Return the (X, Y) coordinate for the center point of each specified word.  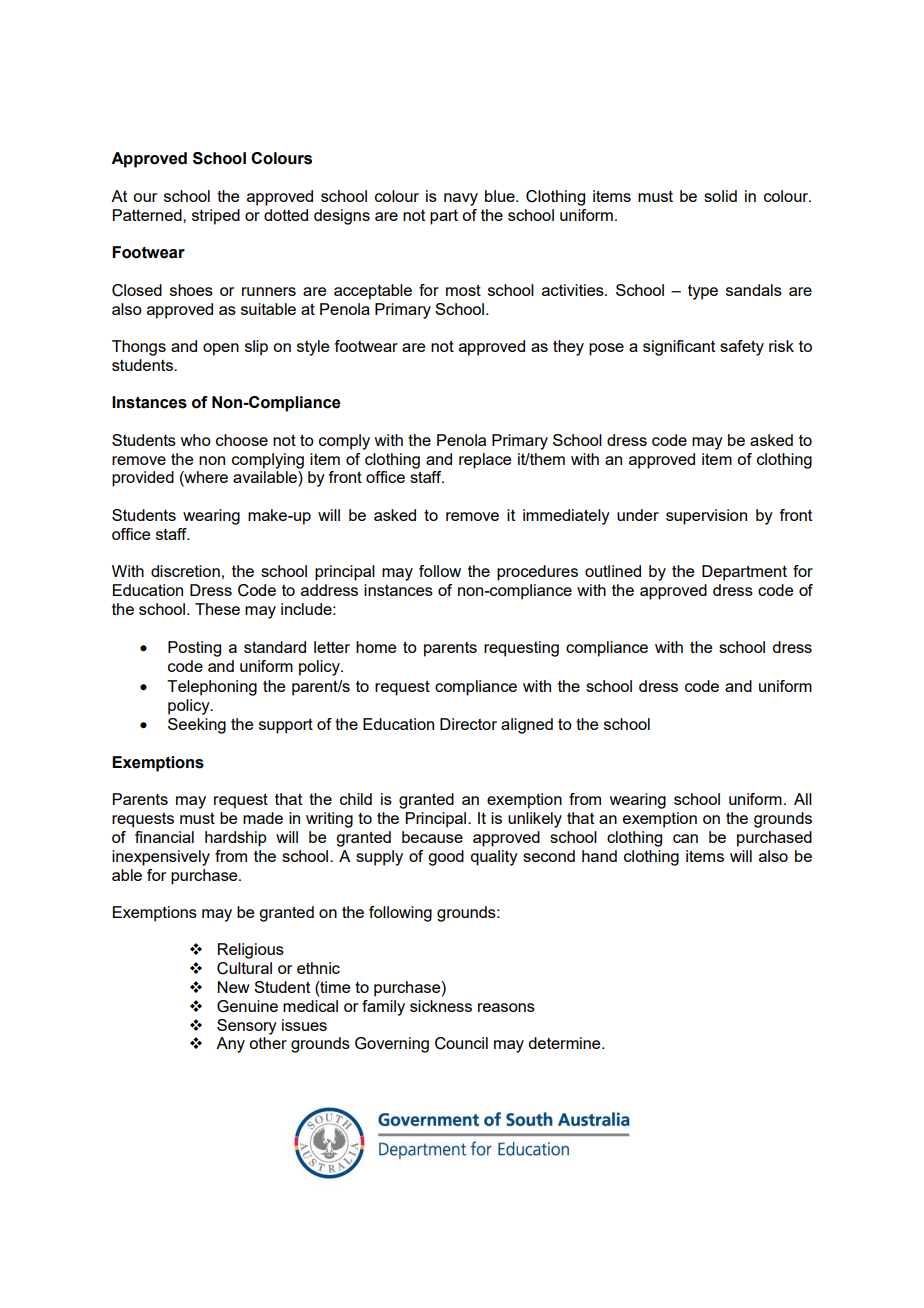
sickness (441, 1006)
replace (485, 461)
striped (216, 217)
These (217, 609)
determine (565, 1043)
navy (461, 199)
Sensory (247, 1027)
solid (720, 196)
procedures (537, 573)
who (195, 440)
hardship (236, 839)
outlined (613, 571)
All (803, 799)
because (432, 837)
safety (742, 348)
